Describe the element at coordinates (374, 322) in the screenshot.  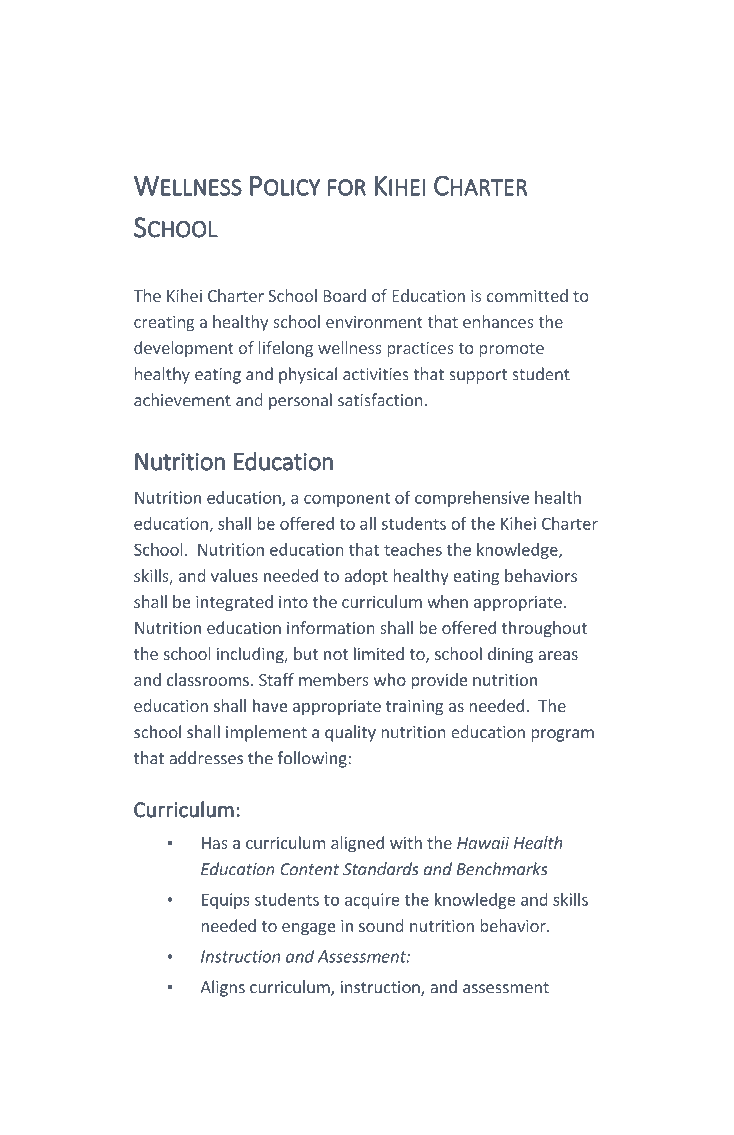
I see `environment` at that location.
